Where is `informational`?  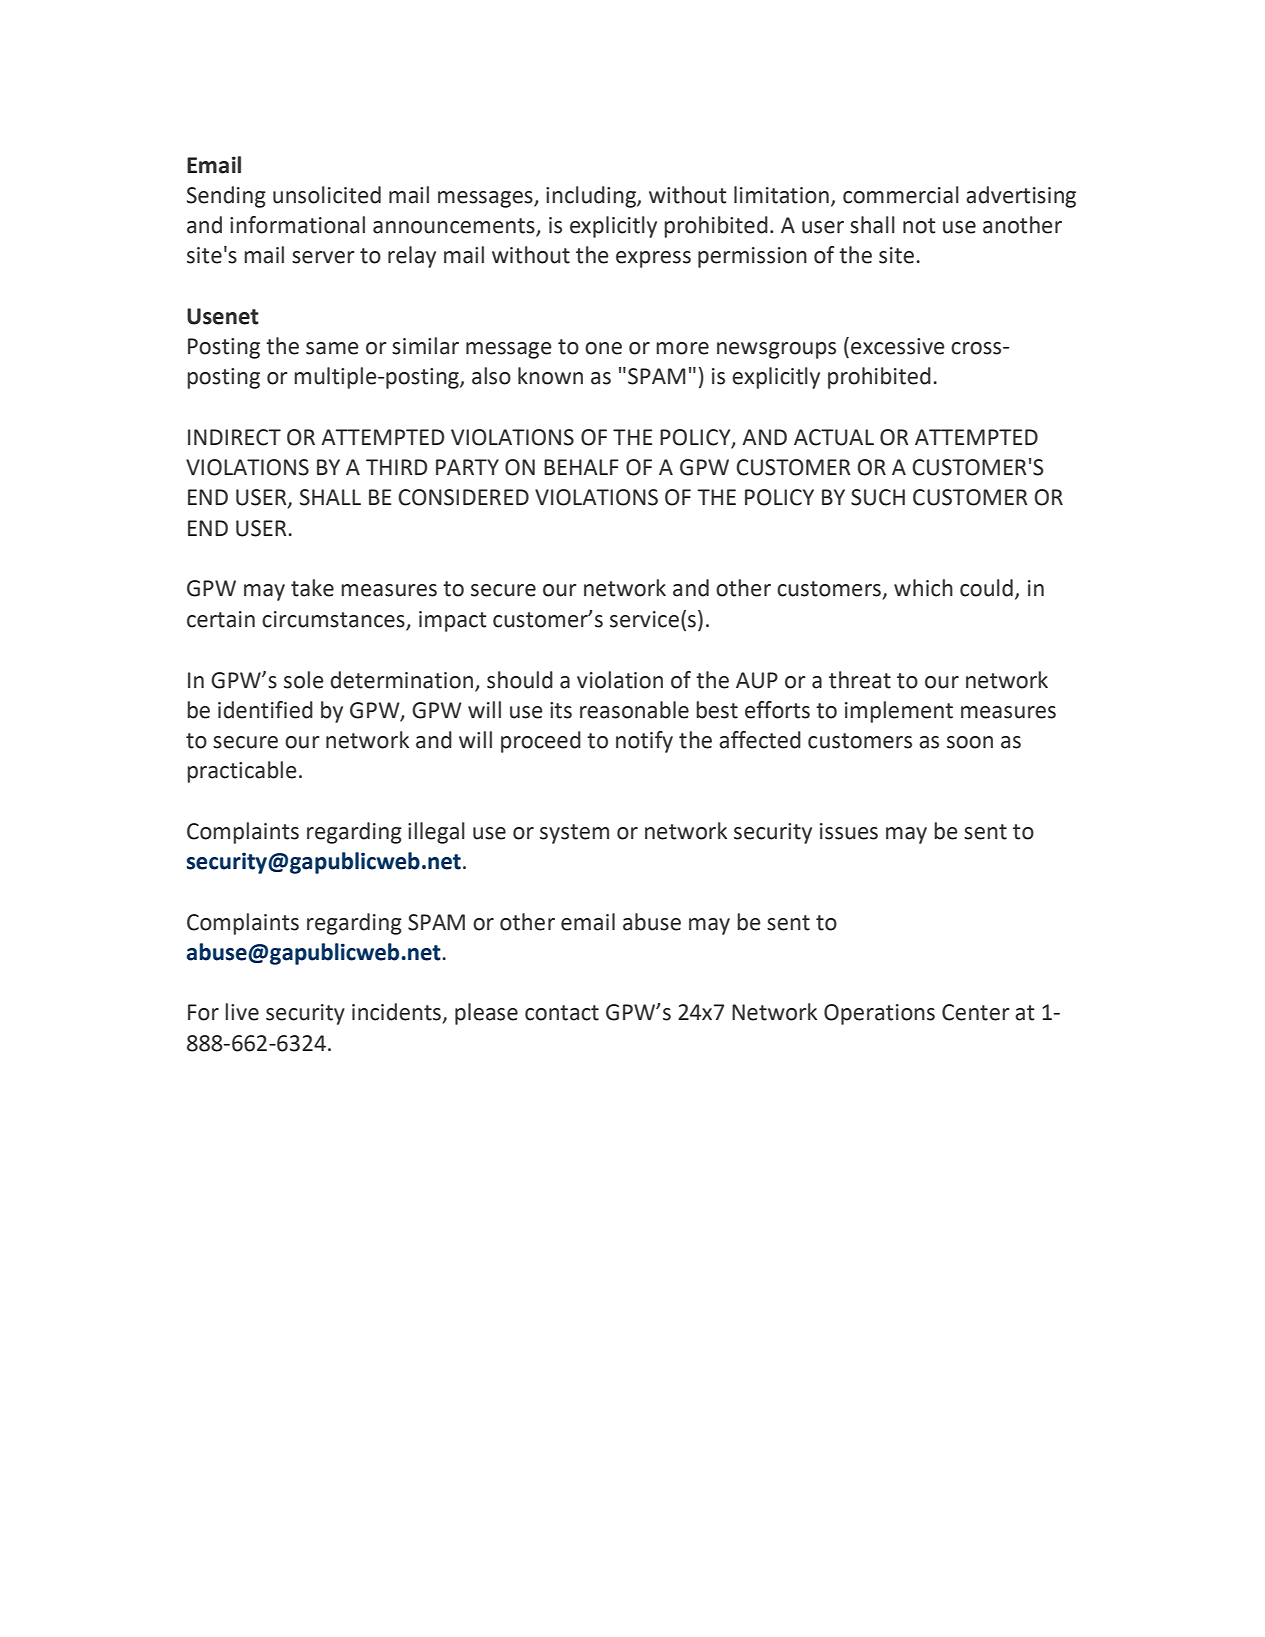
informational is located at coordinates (297, 225).
